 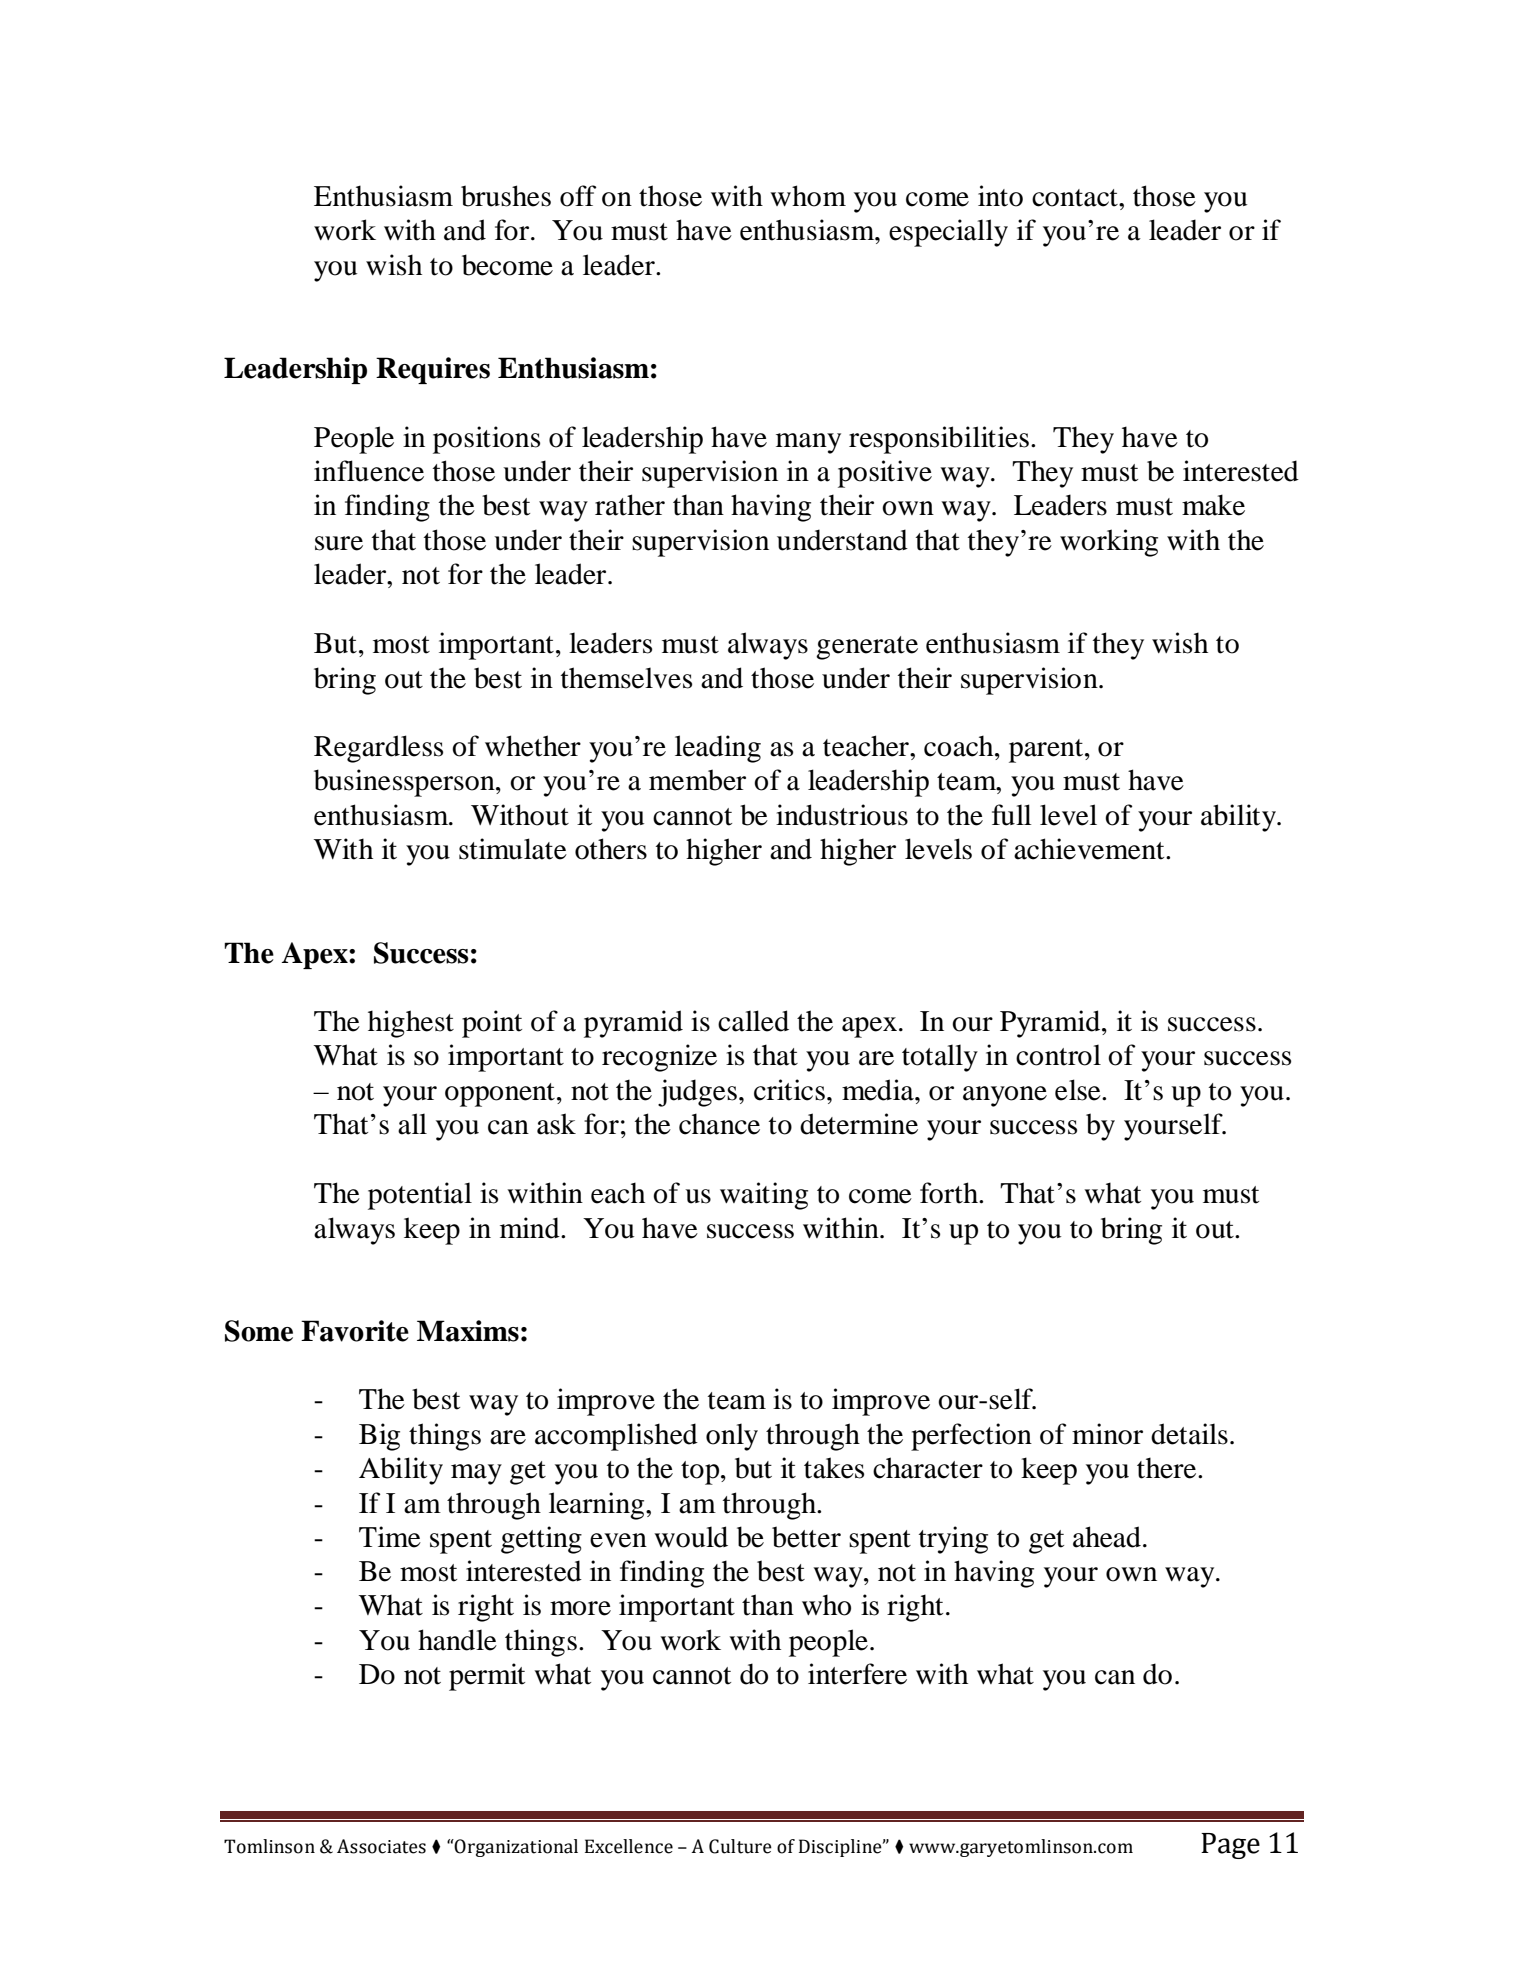 I want to click on brushes, so click(x=506, y=196).
